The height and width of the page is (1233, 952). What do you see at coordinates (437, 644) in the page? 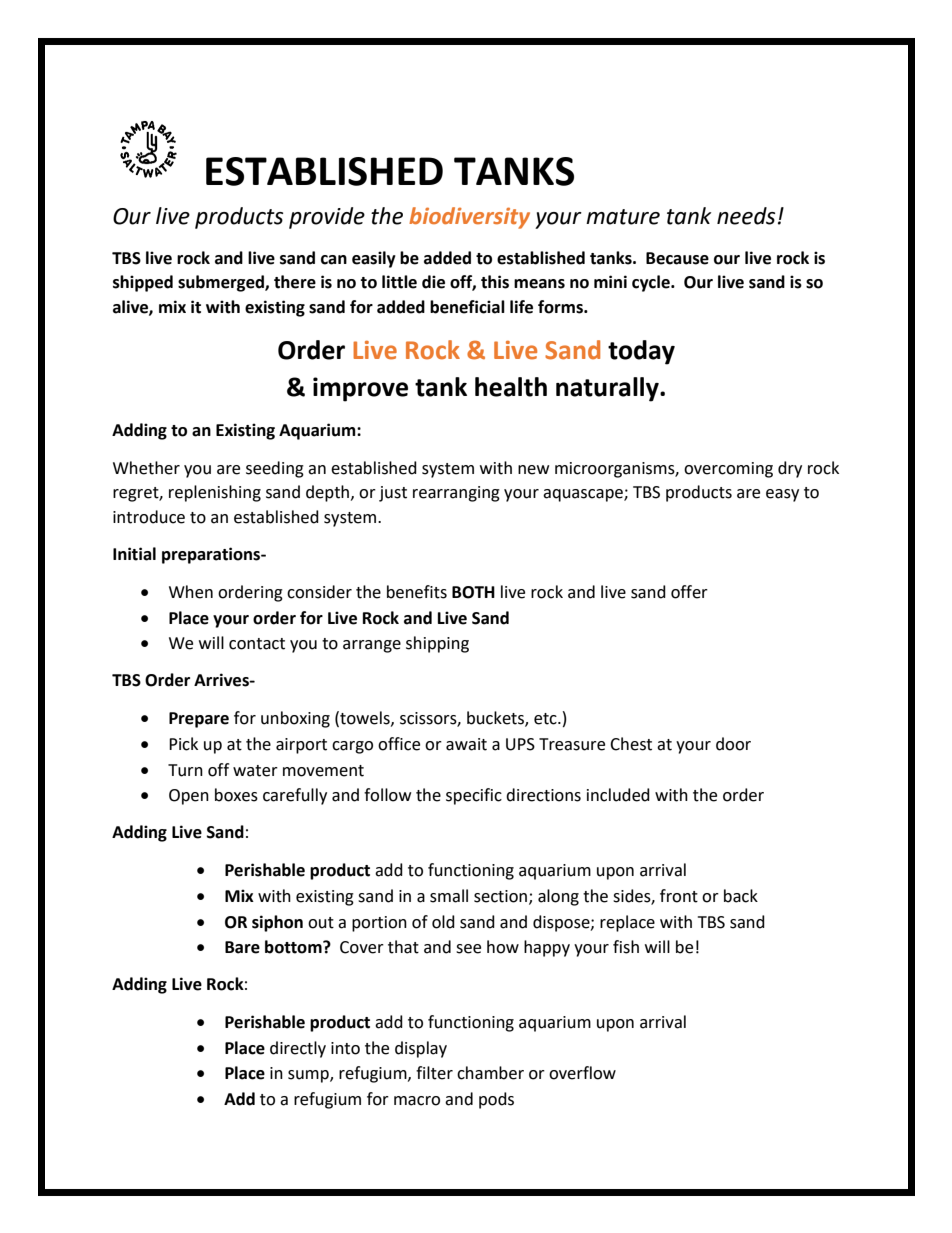
I see `shipping` at bounding box center [437, 644].
